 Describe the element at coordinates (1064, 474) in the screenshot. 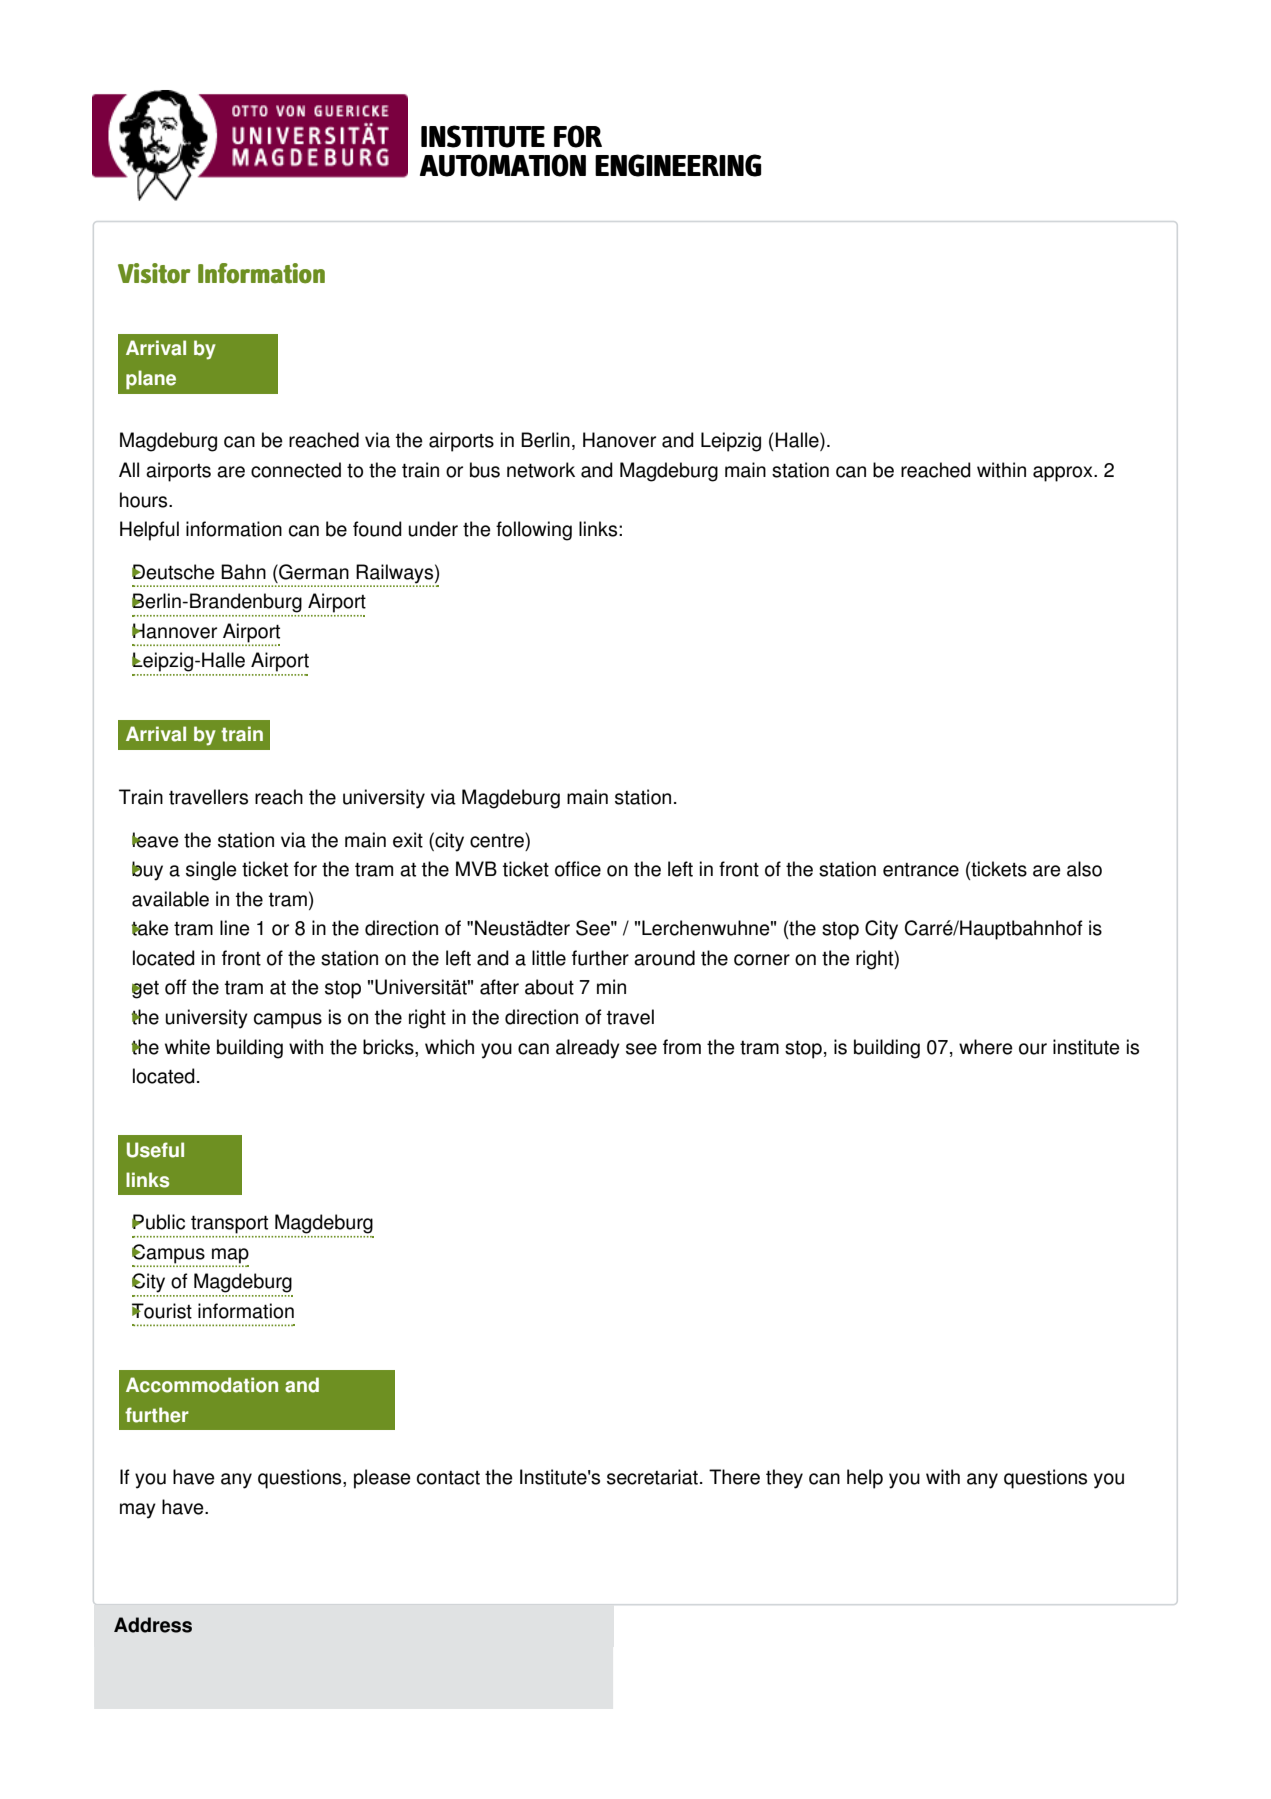

I see `approx` at that location.
